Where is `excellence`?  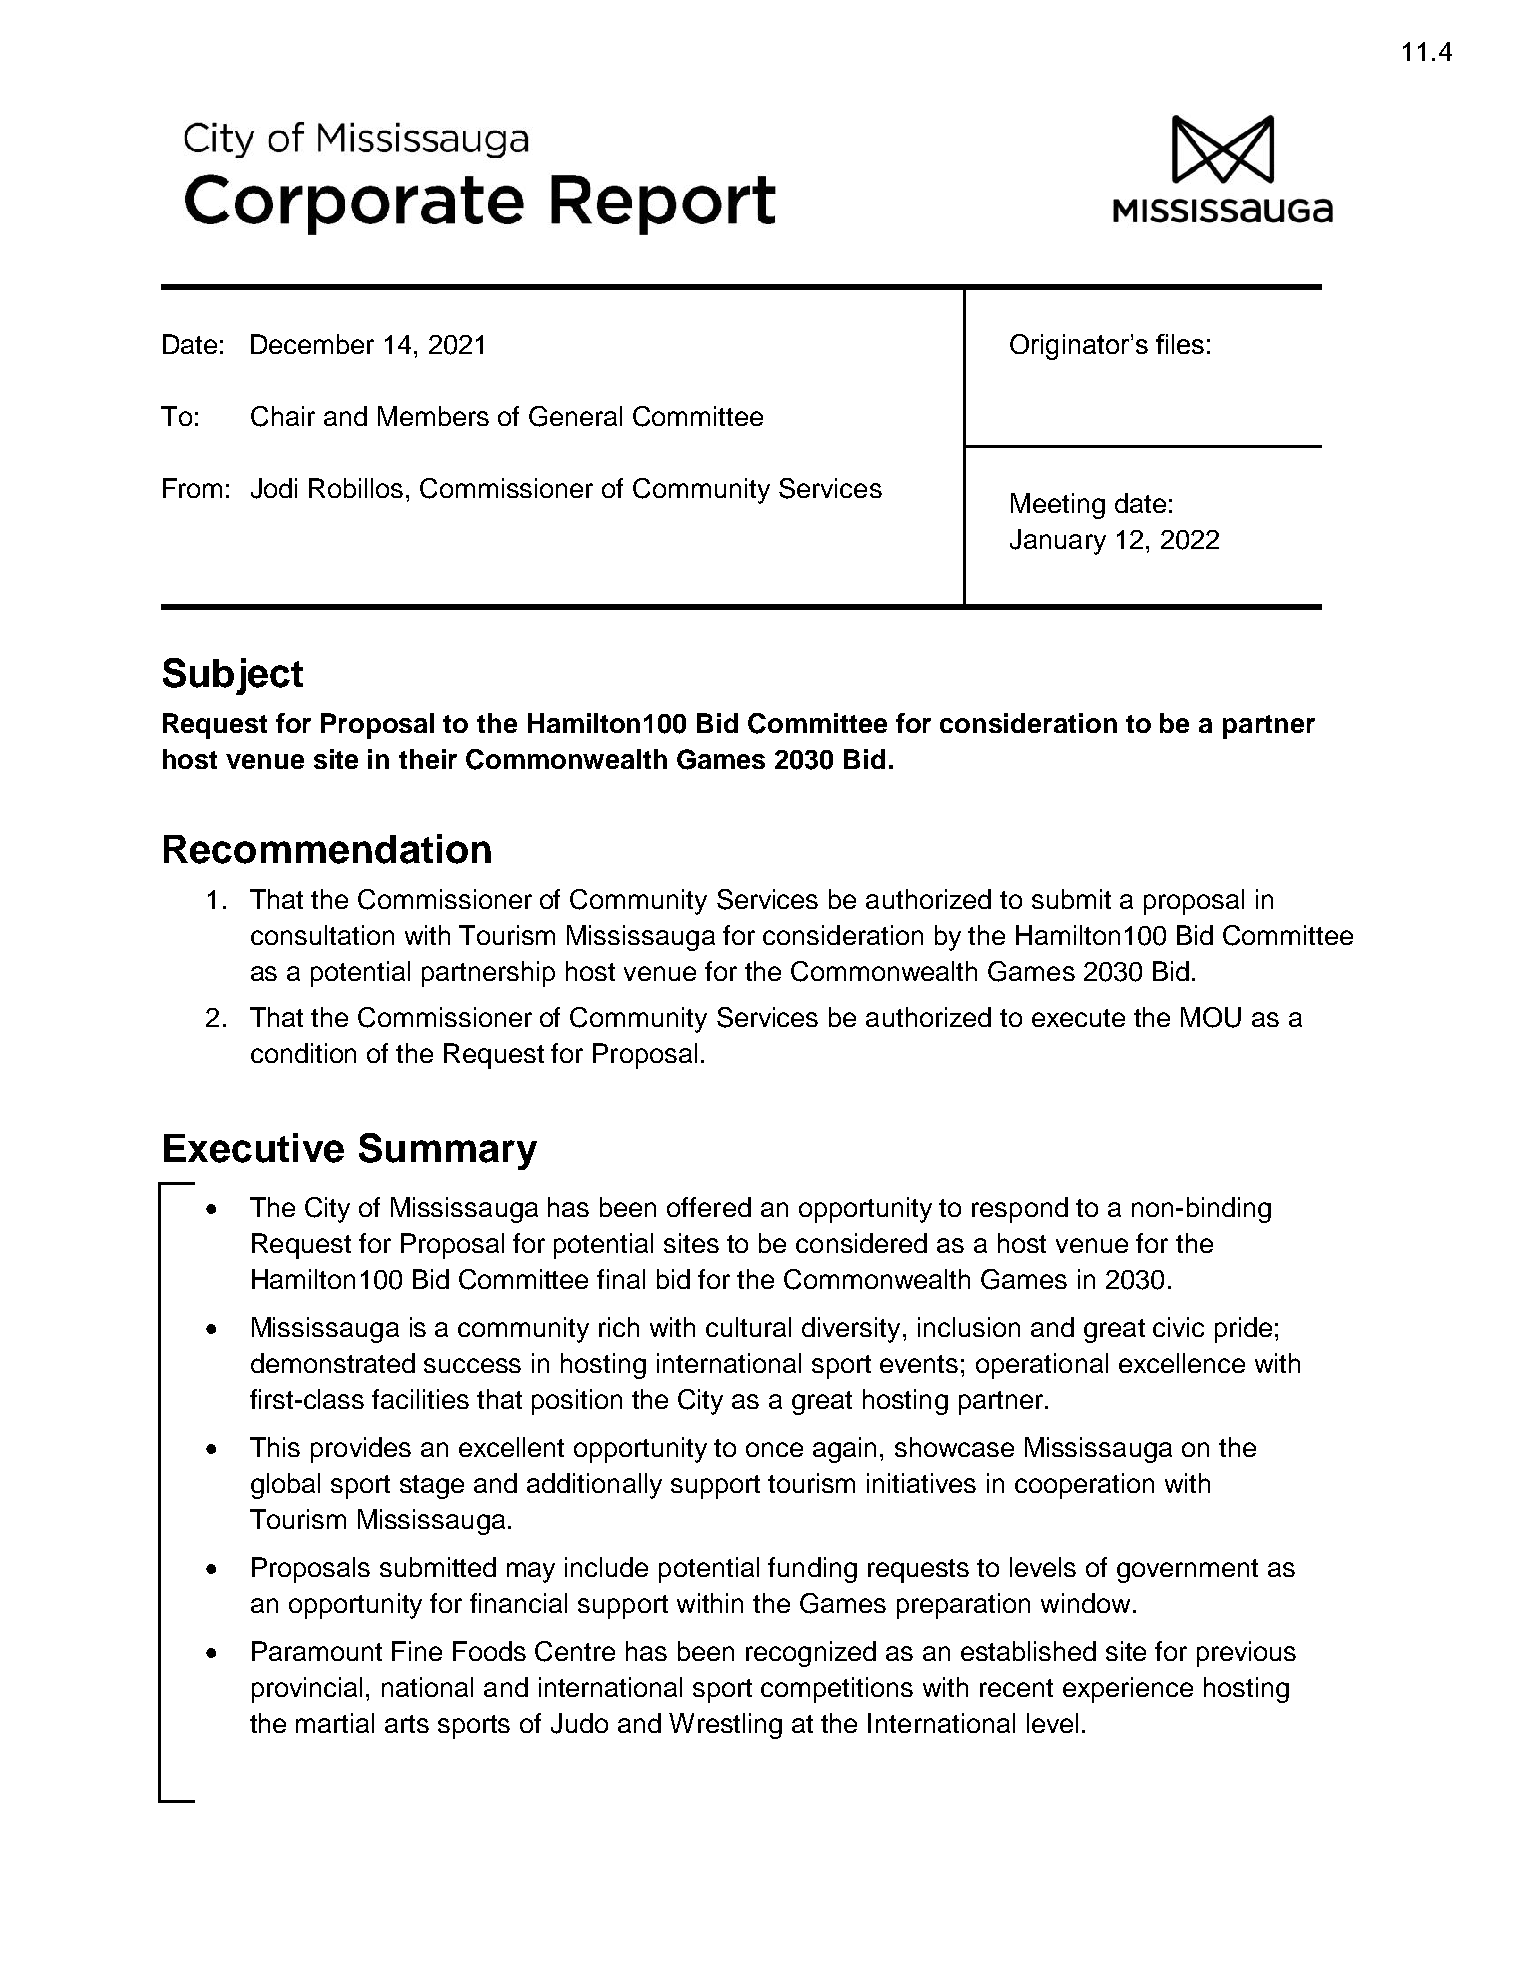
excellence is located at coordinates (1182, 1363).
